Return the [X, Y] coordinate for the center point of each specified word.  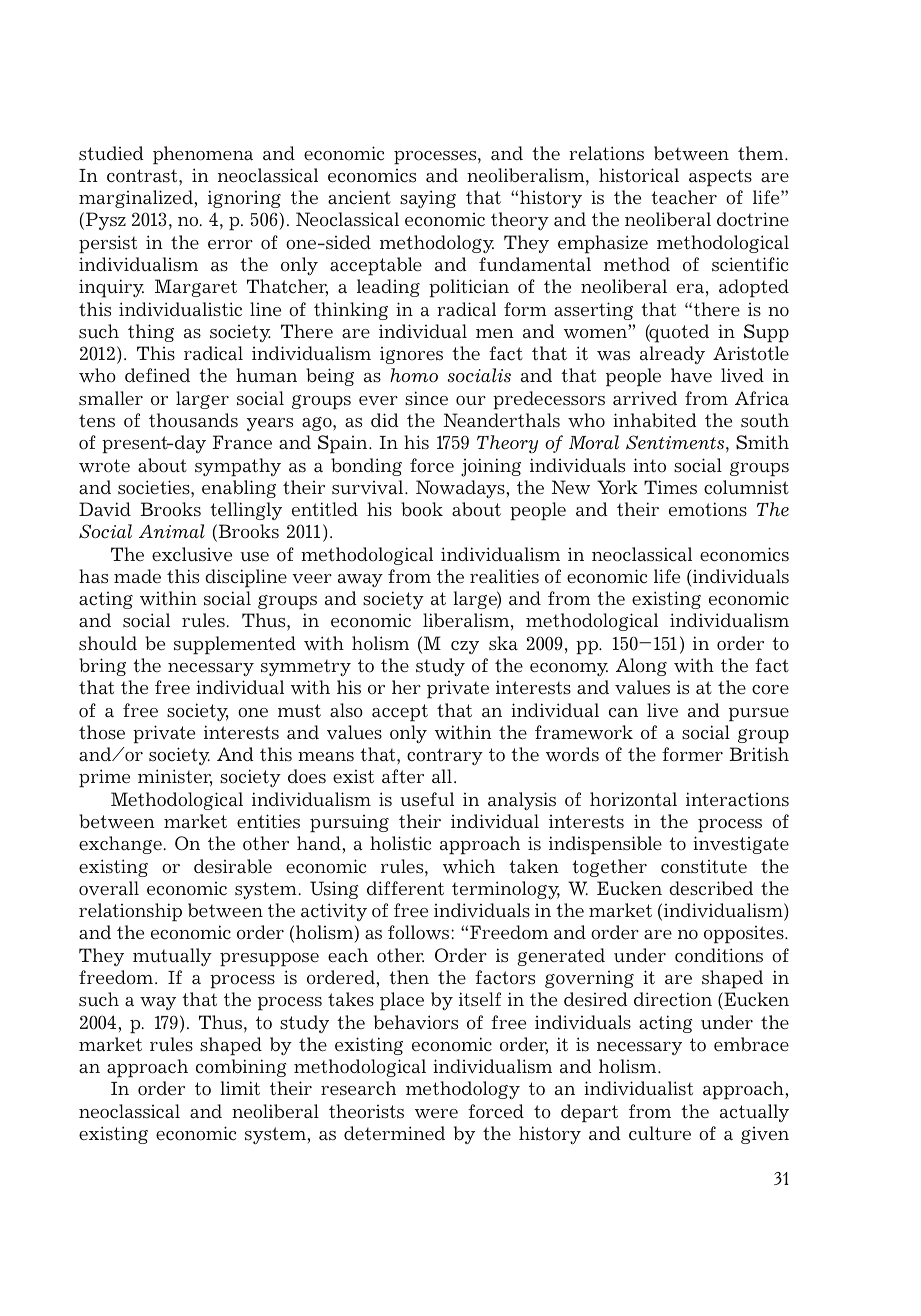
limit [240, 1088]
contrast [143, 176]
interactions [737, 799]
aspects [720, 178]
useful [427, 799]
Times [670, 487]
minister [175, 778]
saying [428, 199]
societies [155, 487]
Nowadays [461, 489]
